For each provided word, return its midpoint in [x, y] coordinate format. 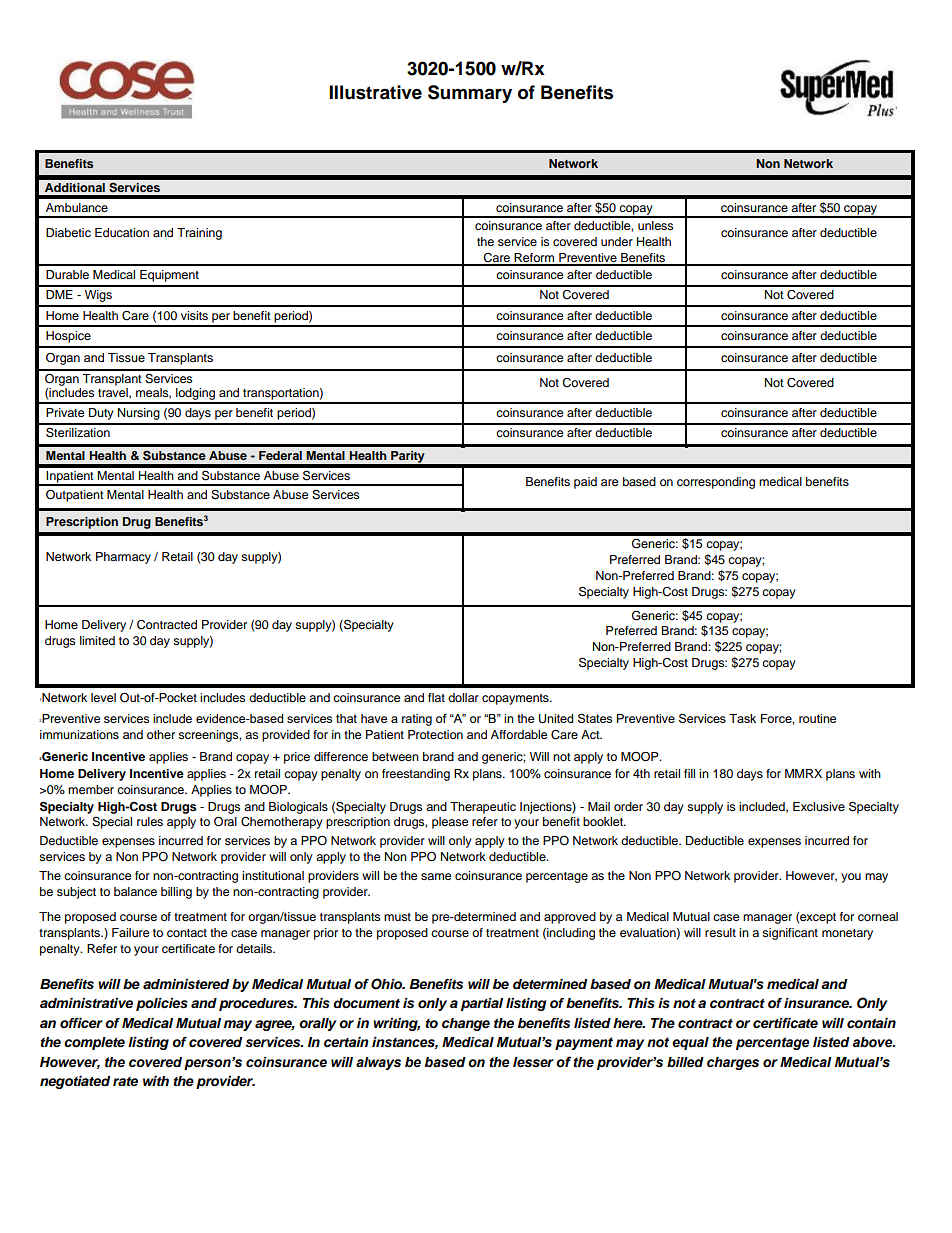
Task [742, 718]
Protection [435, 734]
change [466, 1024]
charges [733, 1063]
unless [656, 225]
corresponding [716, 483]
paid [585, 483]
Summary [470, 94]
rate [125, 1081]
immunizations [79, 734]
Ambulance [77, 207]
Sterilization [78, 432]
